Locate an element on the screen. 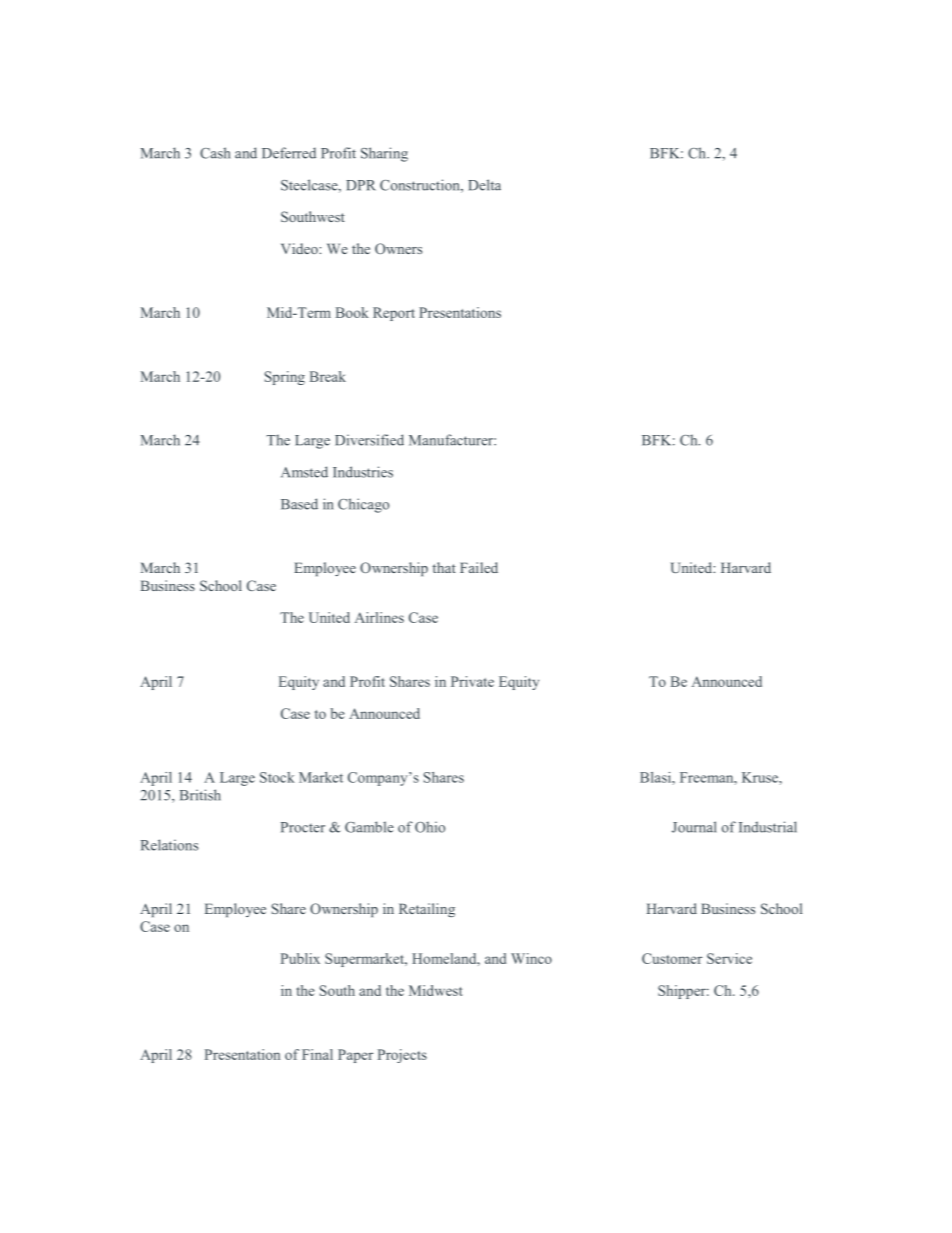 This screenshot has width=952, height=1233. that is located at coordinates (444, 567).
